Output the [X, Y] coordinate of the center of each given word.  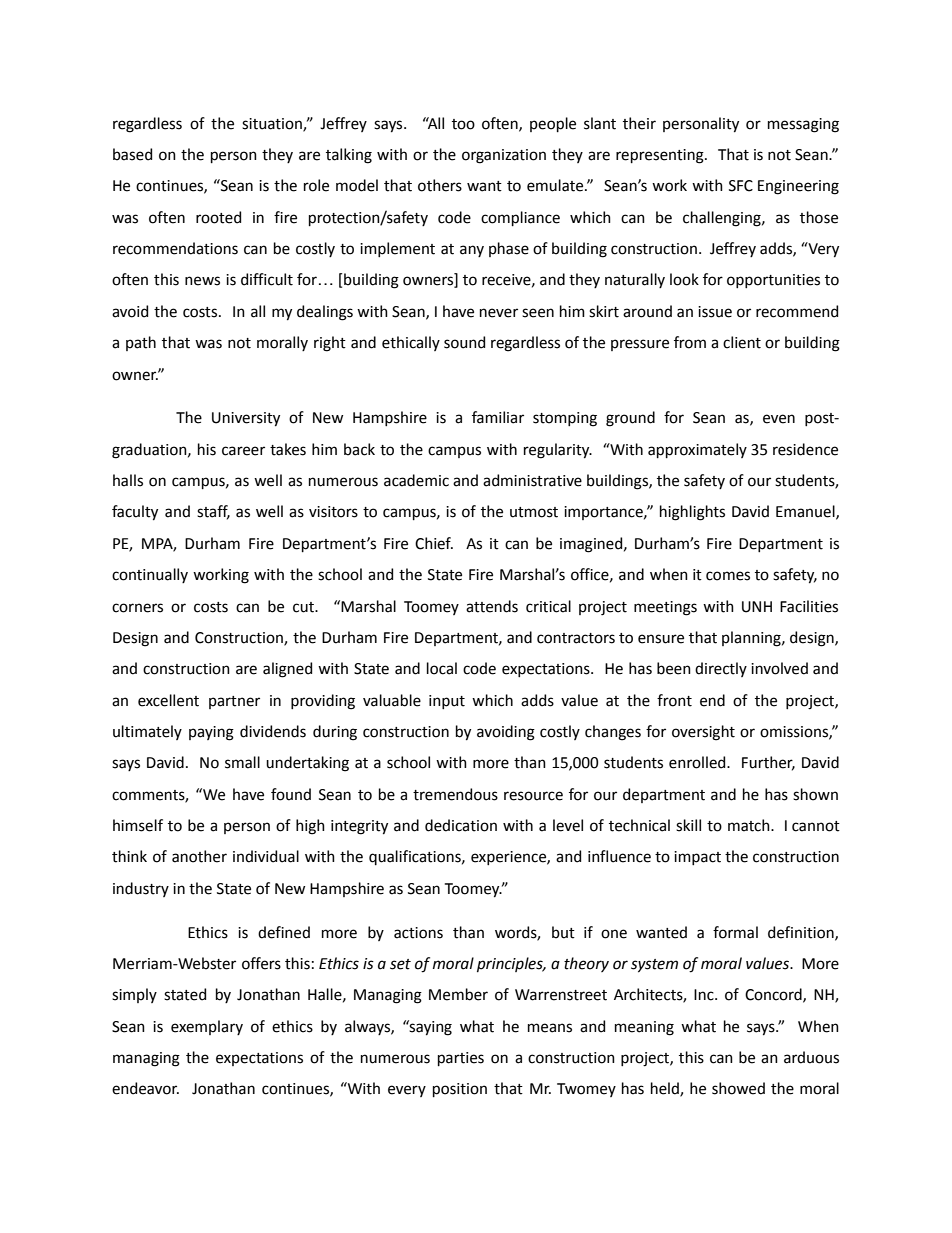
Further [768, 763]
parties [461, 1059]
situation [273, 124]
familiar [498, 417]
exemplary [207, 1027]
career [243, 451]
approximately [697, 450]
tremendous [455, 794]
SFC [741, 186]
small [242, 762]
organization [504, 156]
